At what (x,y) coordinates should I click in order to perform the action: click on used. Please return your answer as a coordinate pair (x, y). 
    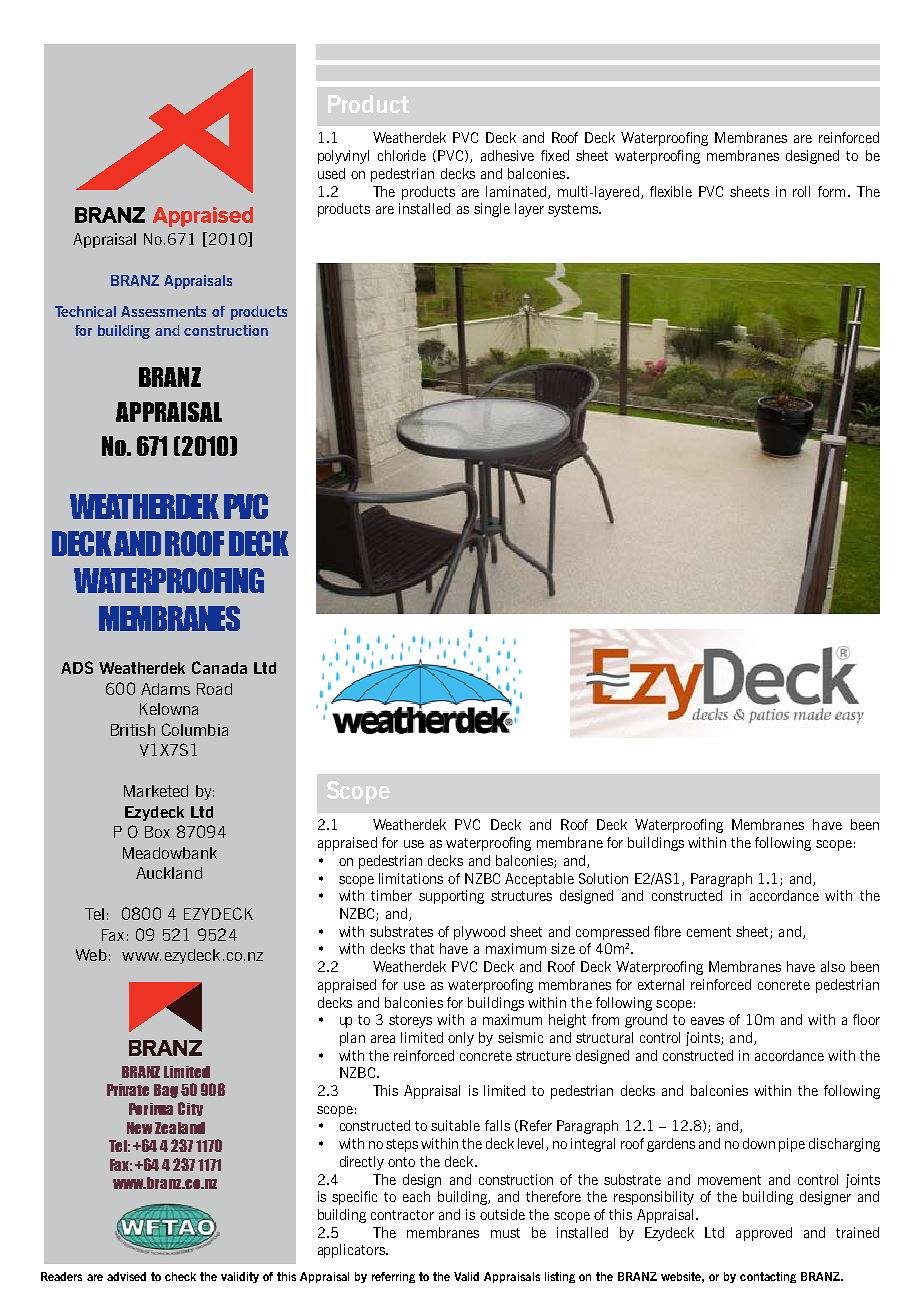
    Looking at the image, I should click on (331, 173).
